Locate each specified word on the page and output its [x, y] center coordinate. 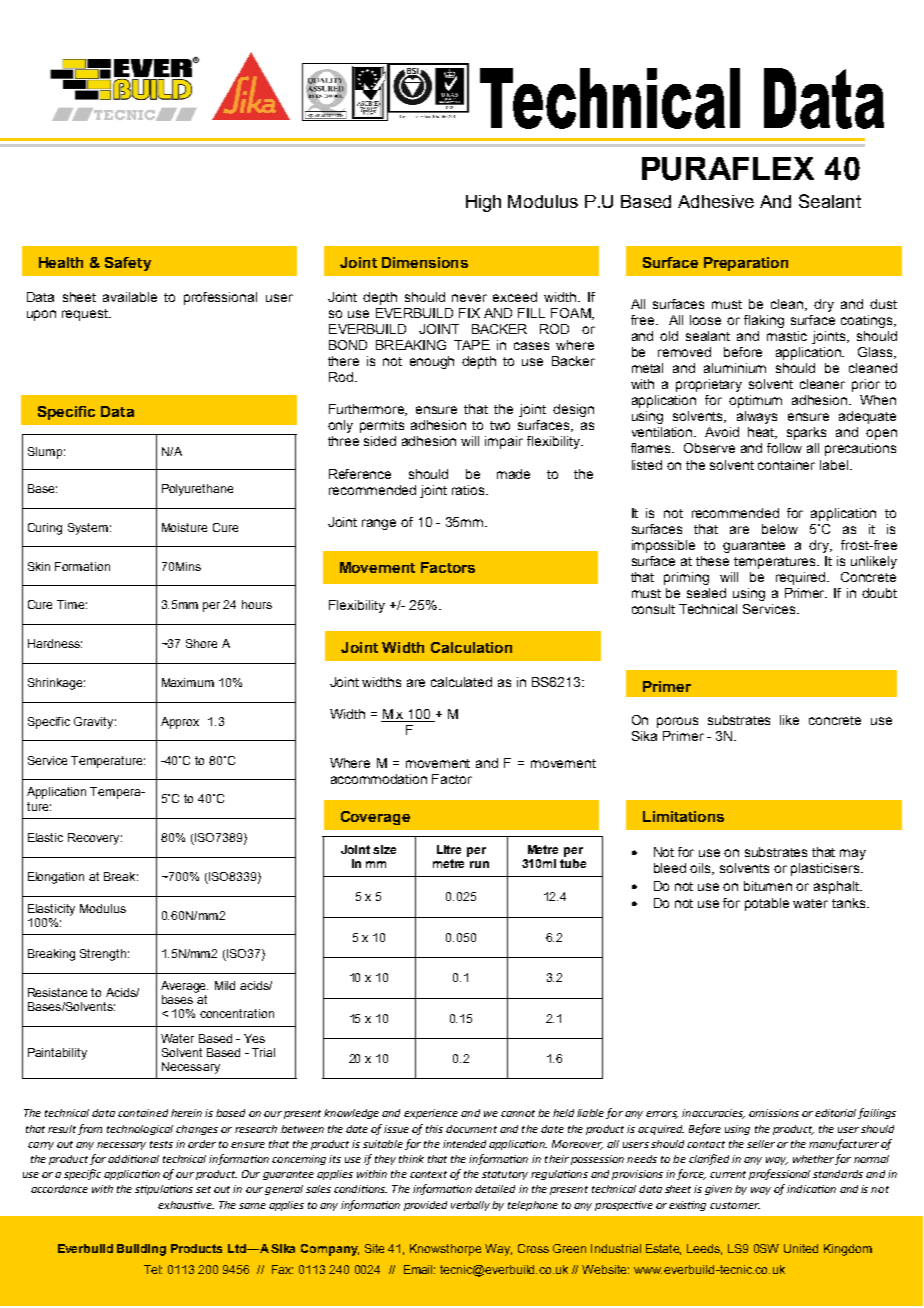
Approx [180, 723]
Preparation [746, 264]
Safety [128, 264]
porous [677, 722]
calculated [461, 682]
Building [141, 1250]
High [483, 203]
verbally [470, 1206]
